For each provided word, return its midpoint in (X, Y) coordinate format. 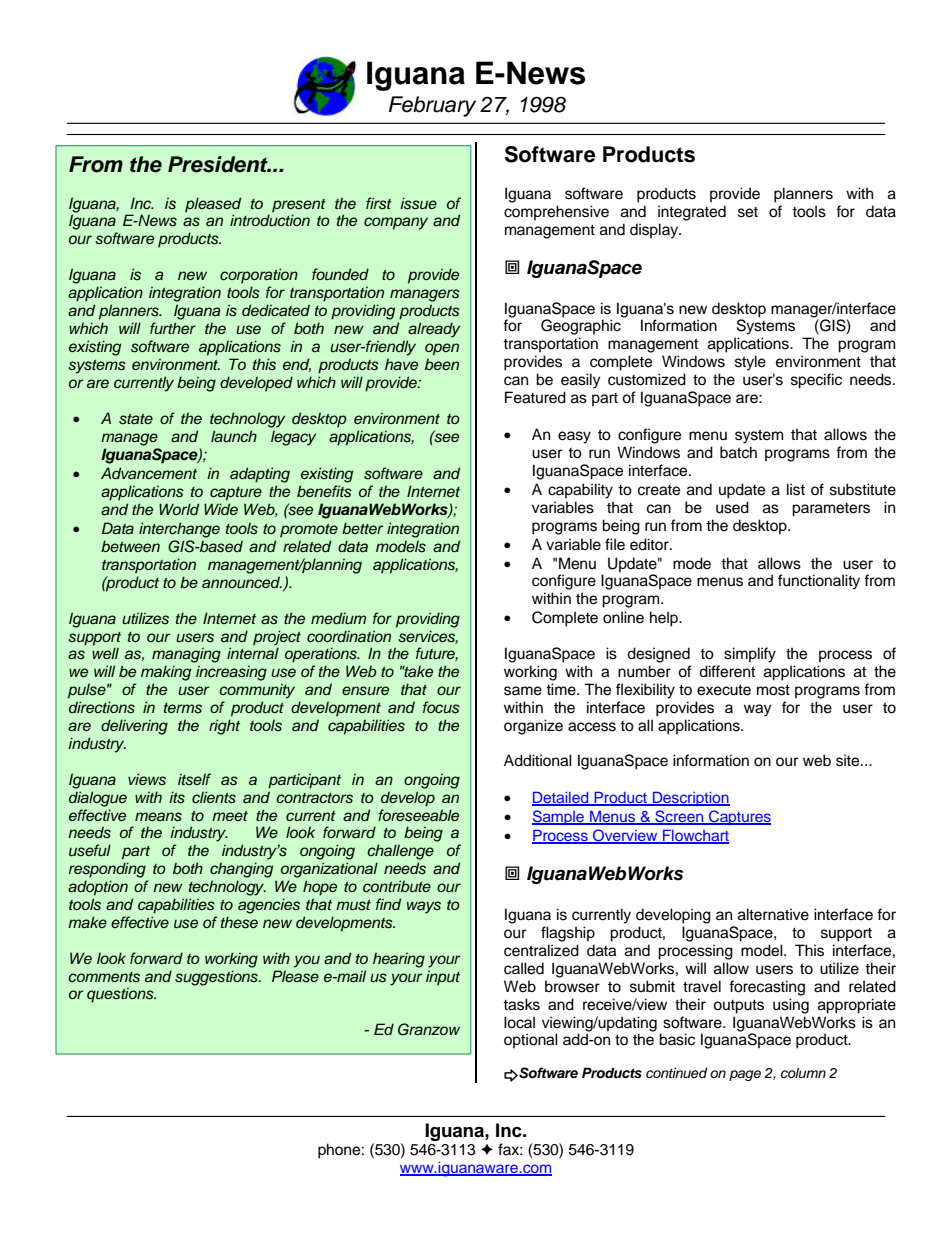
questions (121, 995)
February (432, 106)
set (748, 212)
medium (338, 618)
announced (242, 582)
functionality (819, 582)
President (219, 164)
